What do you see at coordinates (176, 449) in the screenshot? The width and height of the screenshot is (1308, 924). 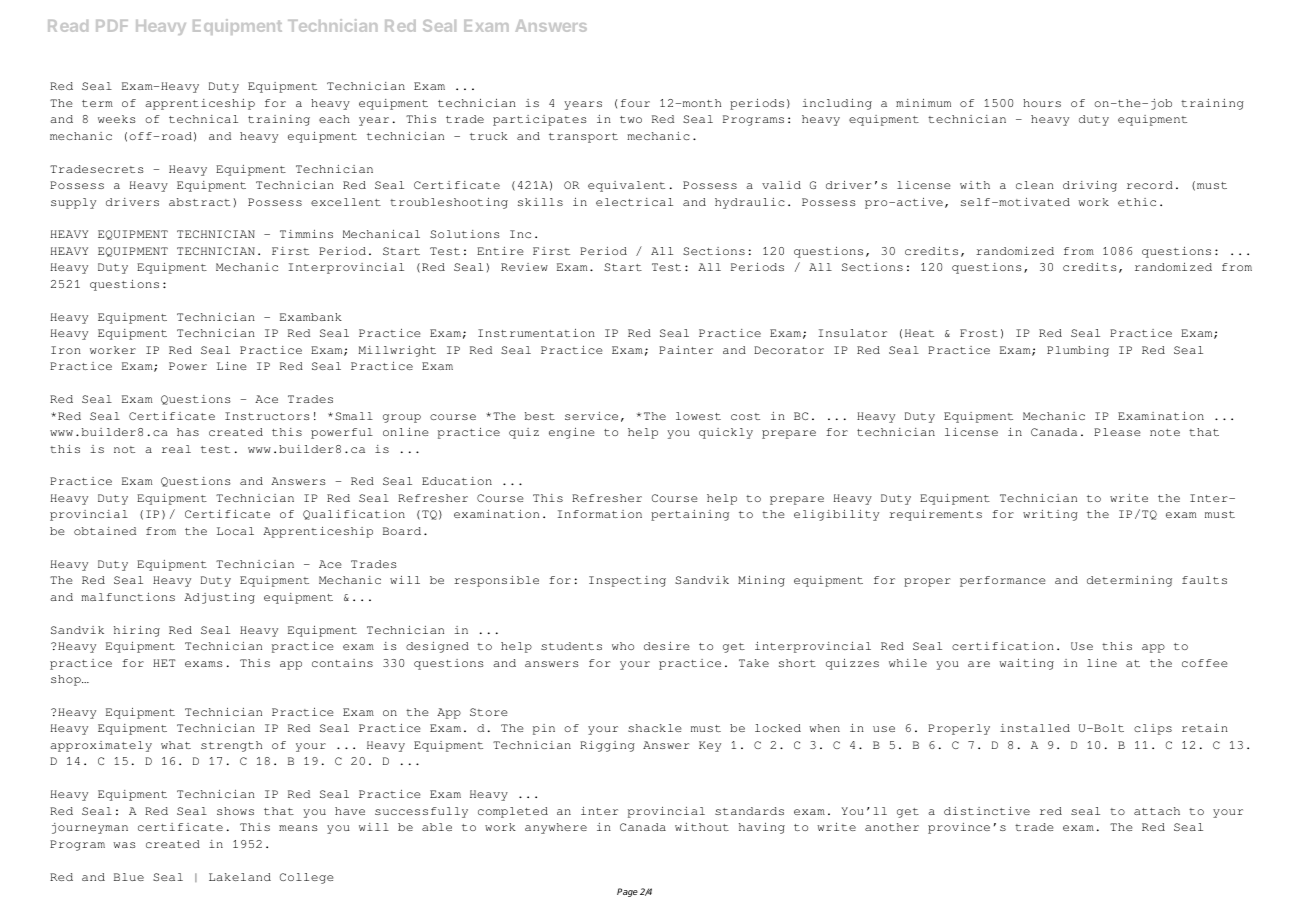 I see `real` at bounding box center [176, 449].
